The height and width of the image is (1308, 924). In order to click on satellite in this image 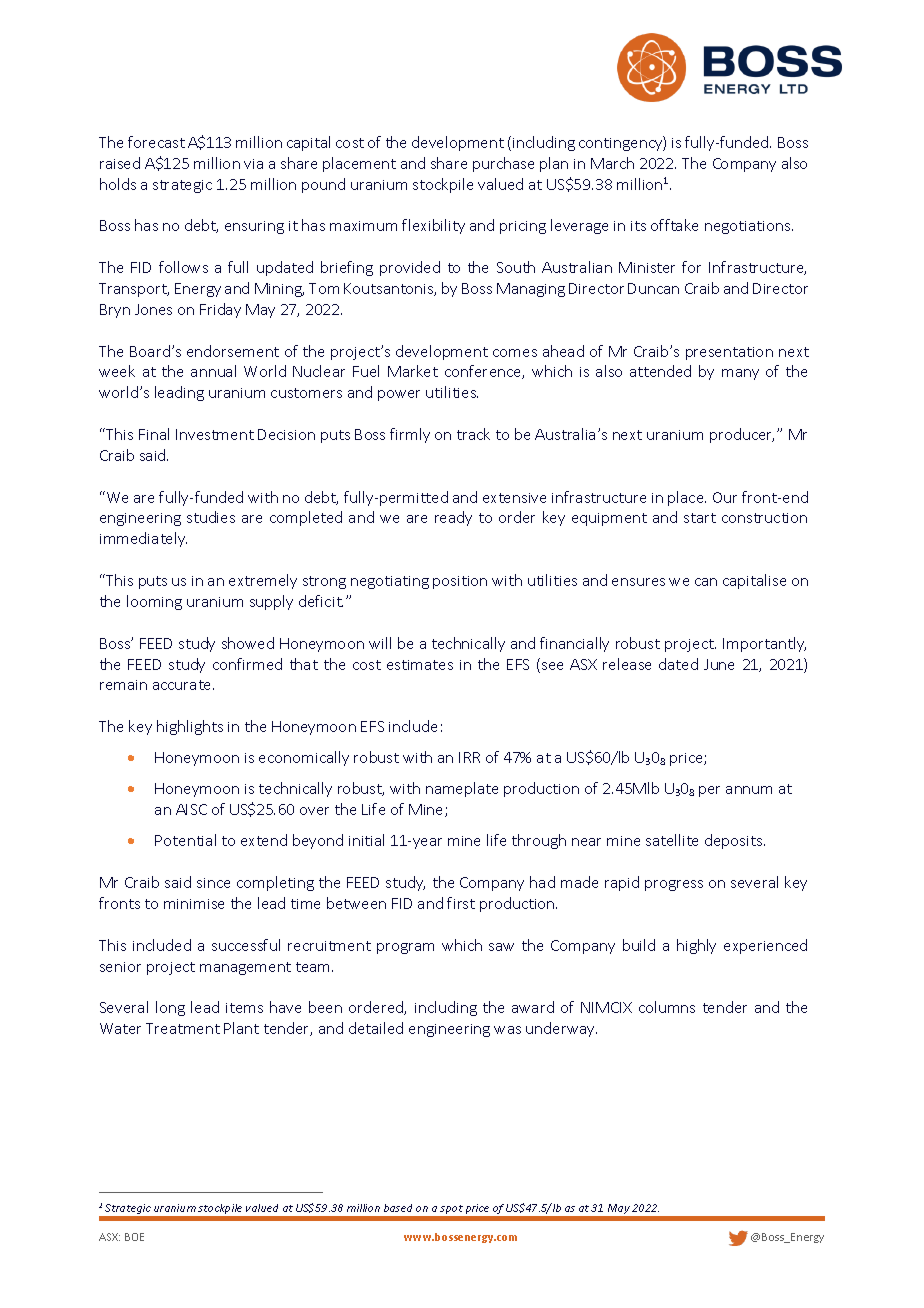, I will do `click(672, 840)`.
